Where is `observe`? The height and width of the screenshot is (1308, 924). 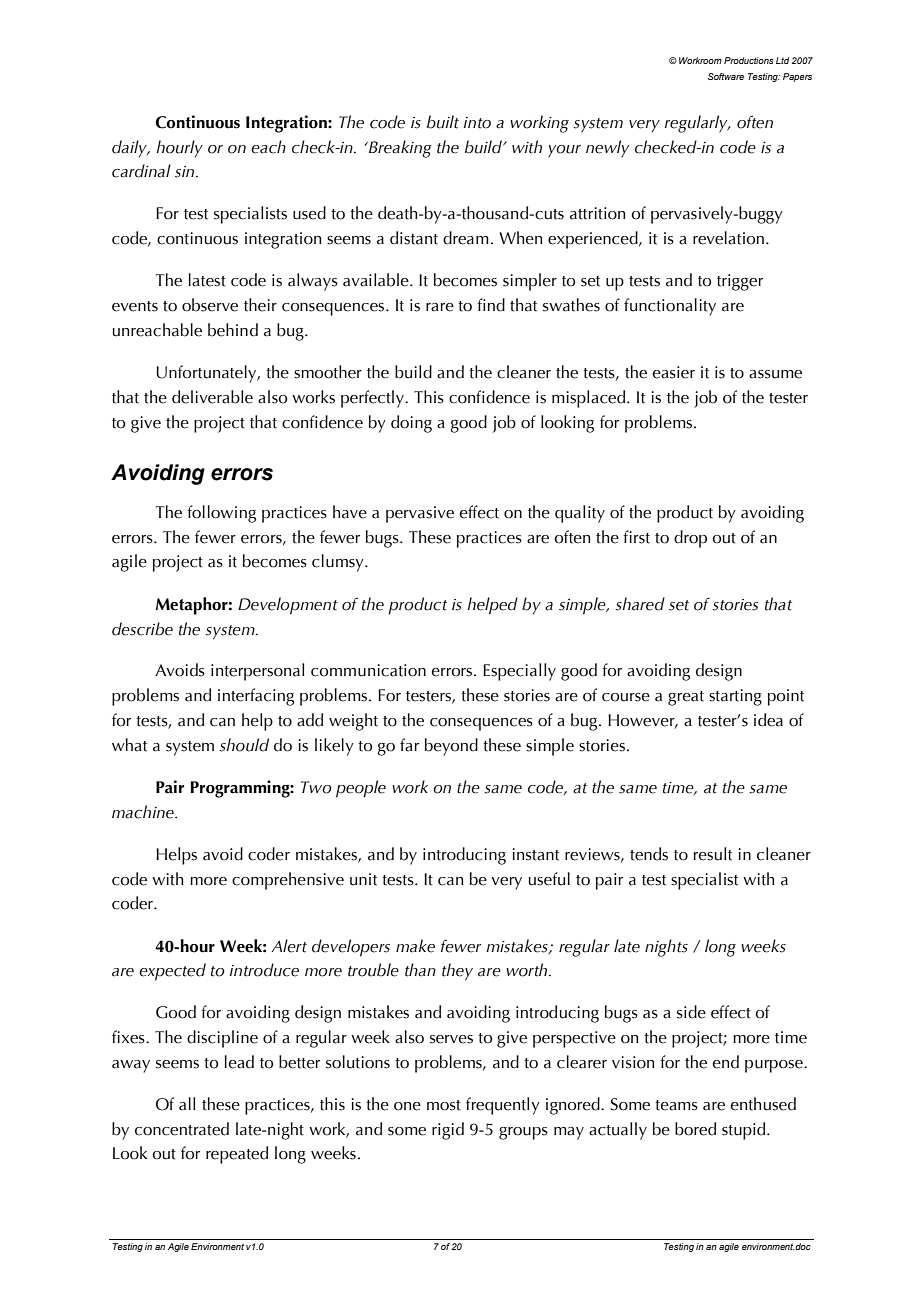 observe is located at coordinates (210, 305).
